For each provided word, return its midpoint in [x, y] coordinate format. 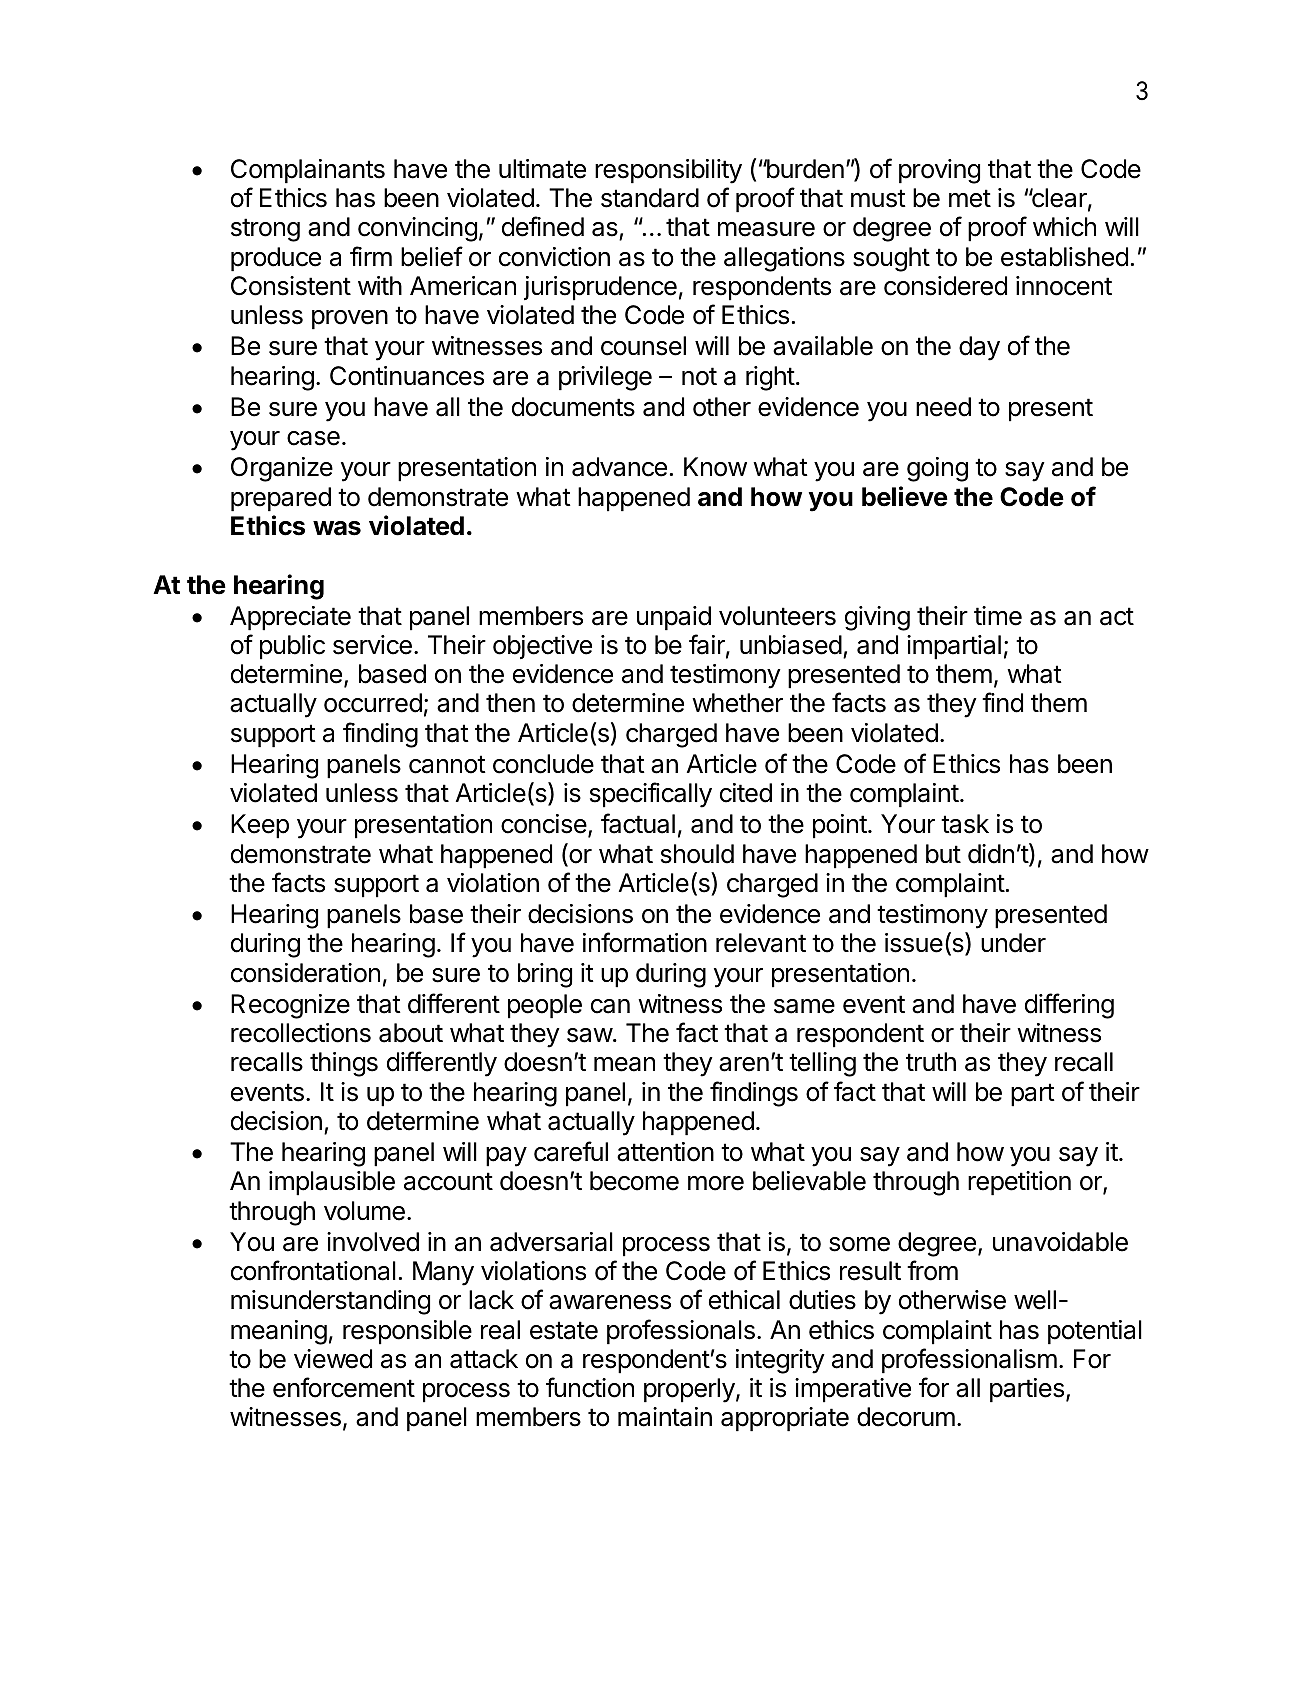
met [970, 198]
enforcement [344, 1387]
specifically [651, 795]
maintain [665, 1417]
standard [650, 198]
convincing [417, 229]
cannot [447, 764]
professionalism [969, 1361]
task [965, 824]
